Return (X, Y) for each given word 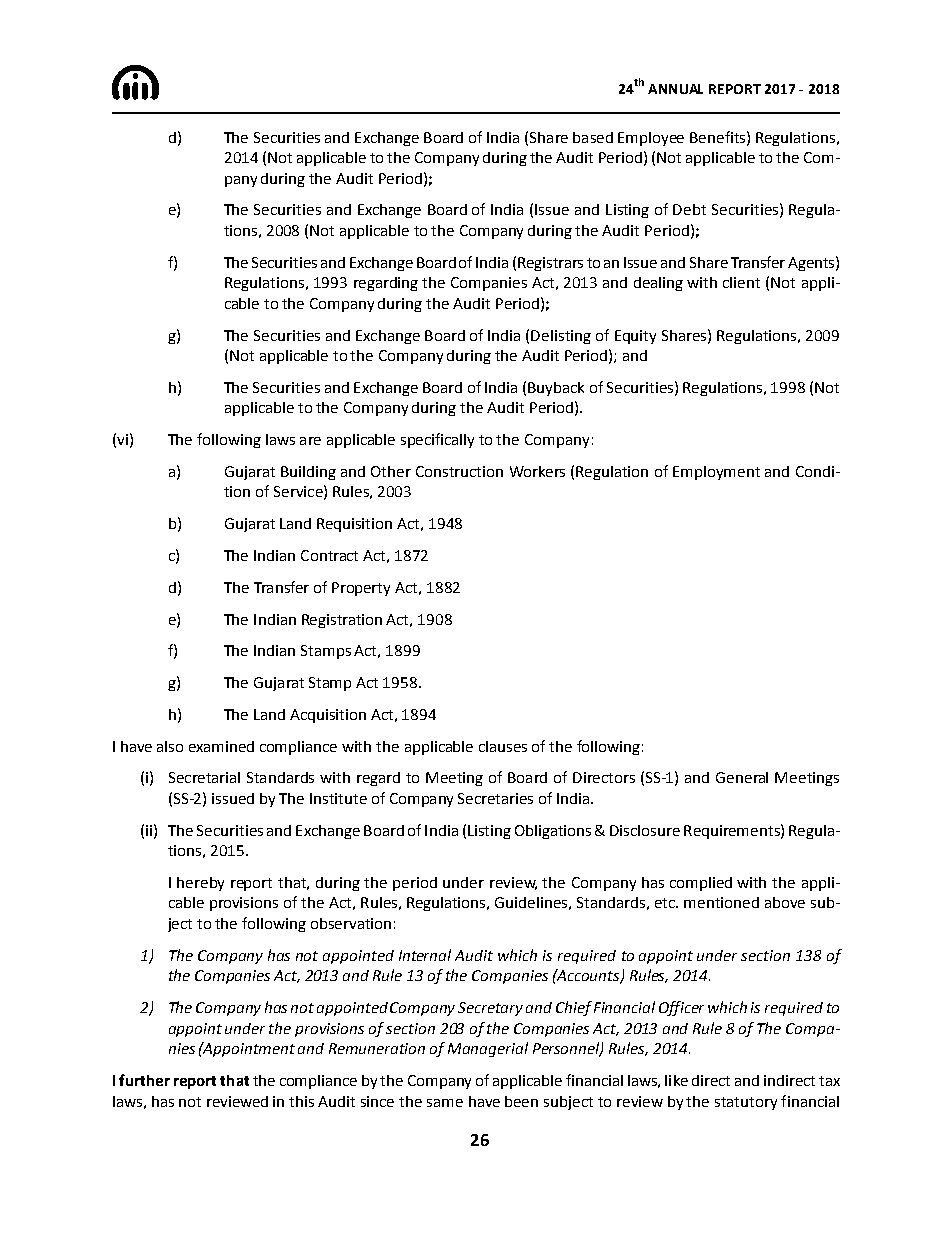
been (521, 1101)
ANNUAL (675, 89)
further (144, 1080)
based (593, 137)
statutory (746, 1103)
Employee (651, 139)
